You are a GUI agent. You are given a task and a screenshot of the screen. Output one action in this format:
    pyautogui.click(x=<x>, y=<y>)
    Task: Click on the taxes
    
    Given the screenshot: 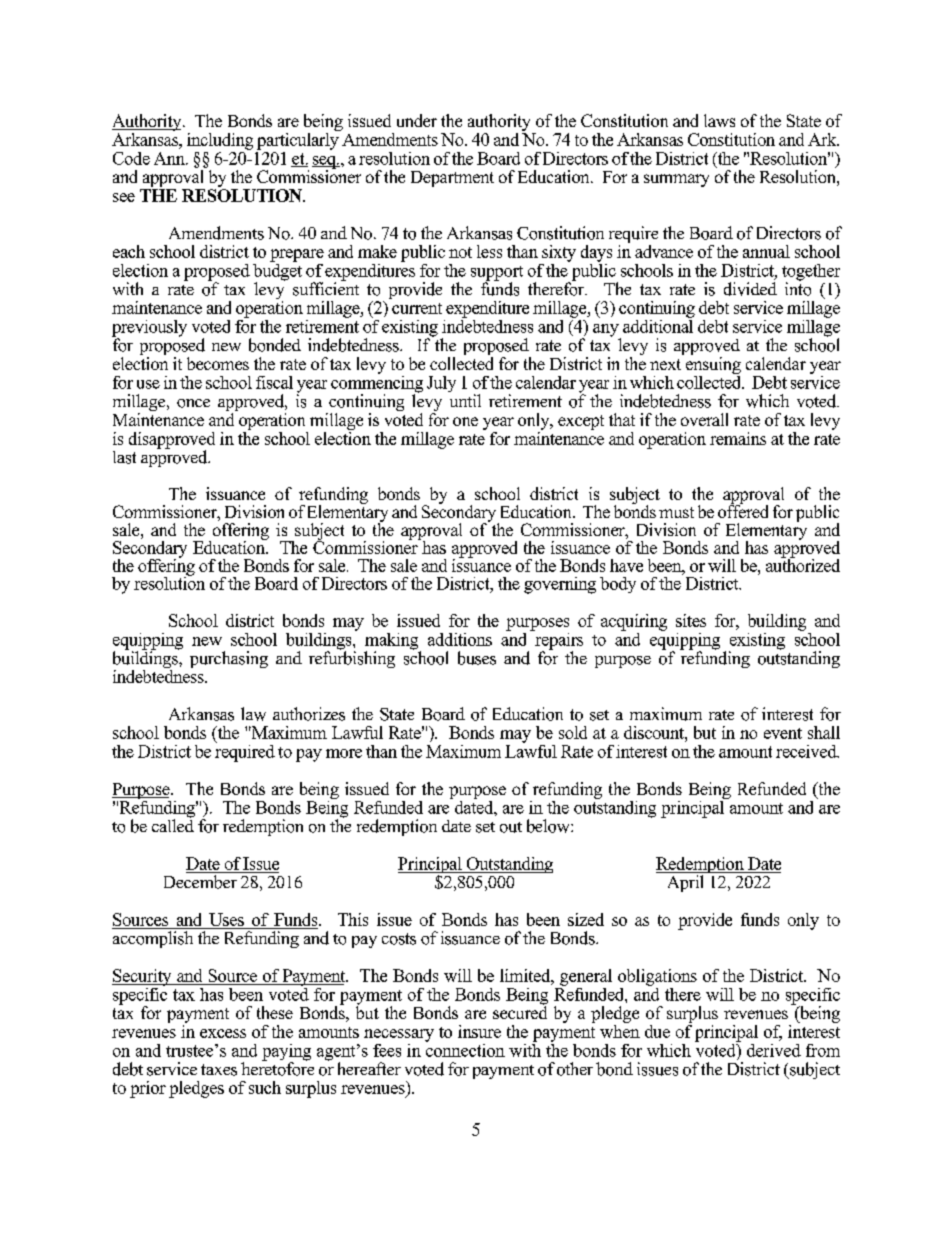 What is the action you would take?
    pyautogui.click(x=219, y=1070)
